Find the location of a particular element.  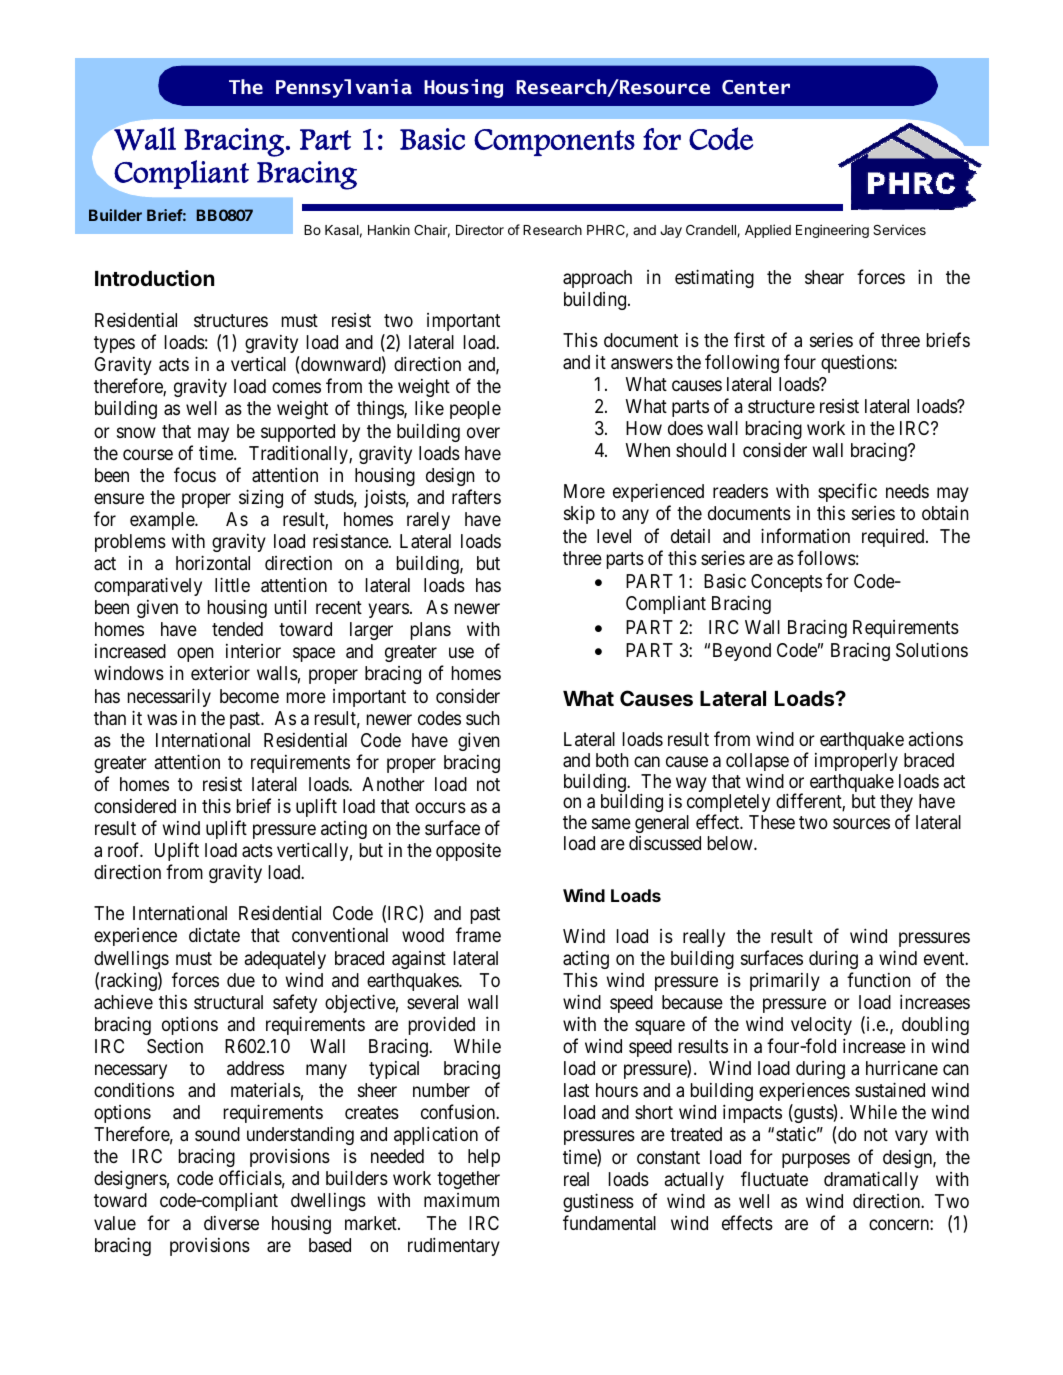

diverse is located at coordinates (231, 1223).
